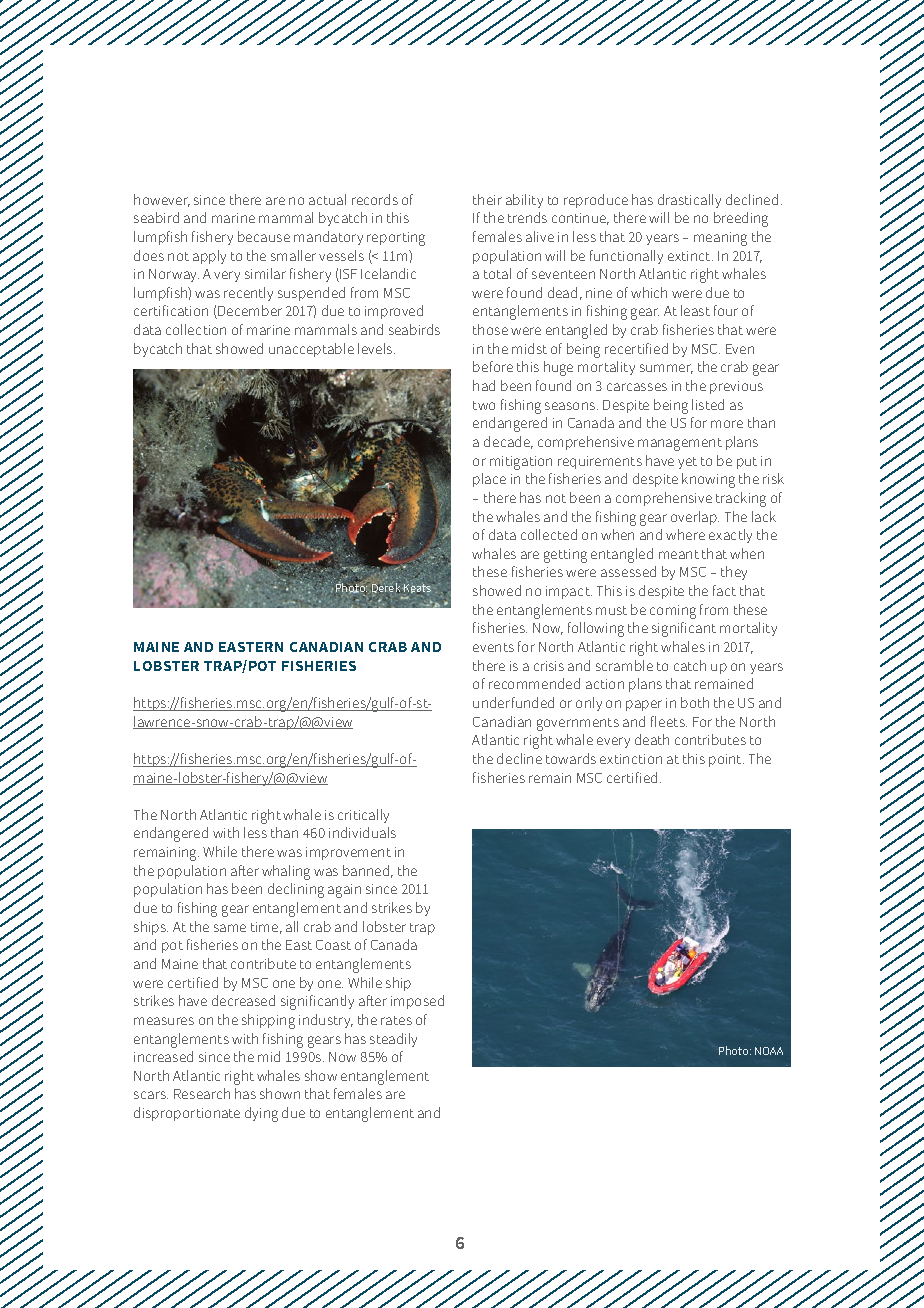  Describe the element at coordinates (264, 236) in the document. I see `because` at that location.
